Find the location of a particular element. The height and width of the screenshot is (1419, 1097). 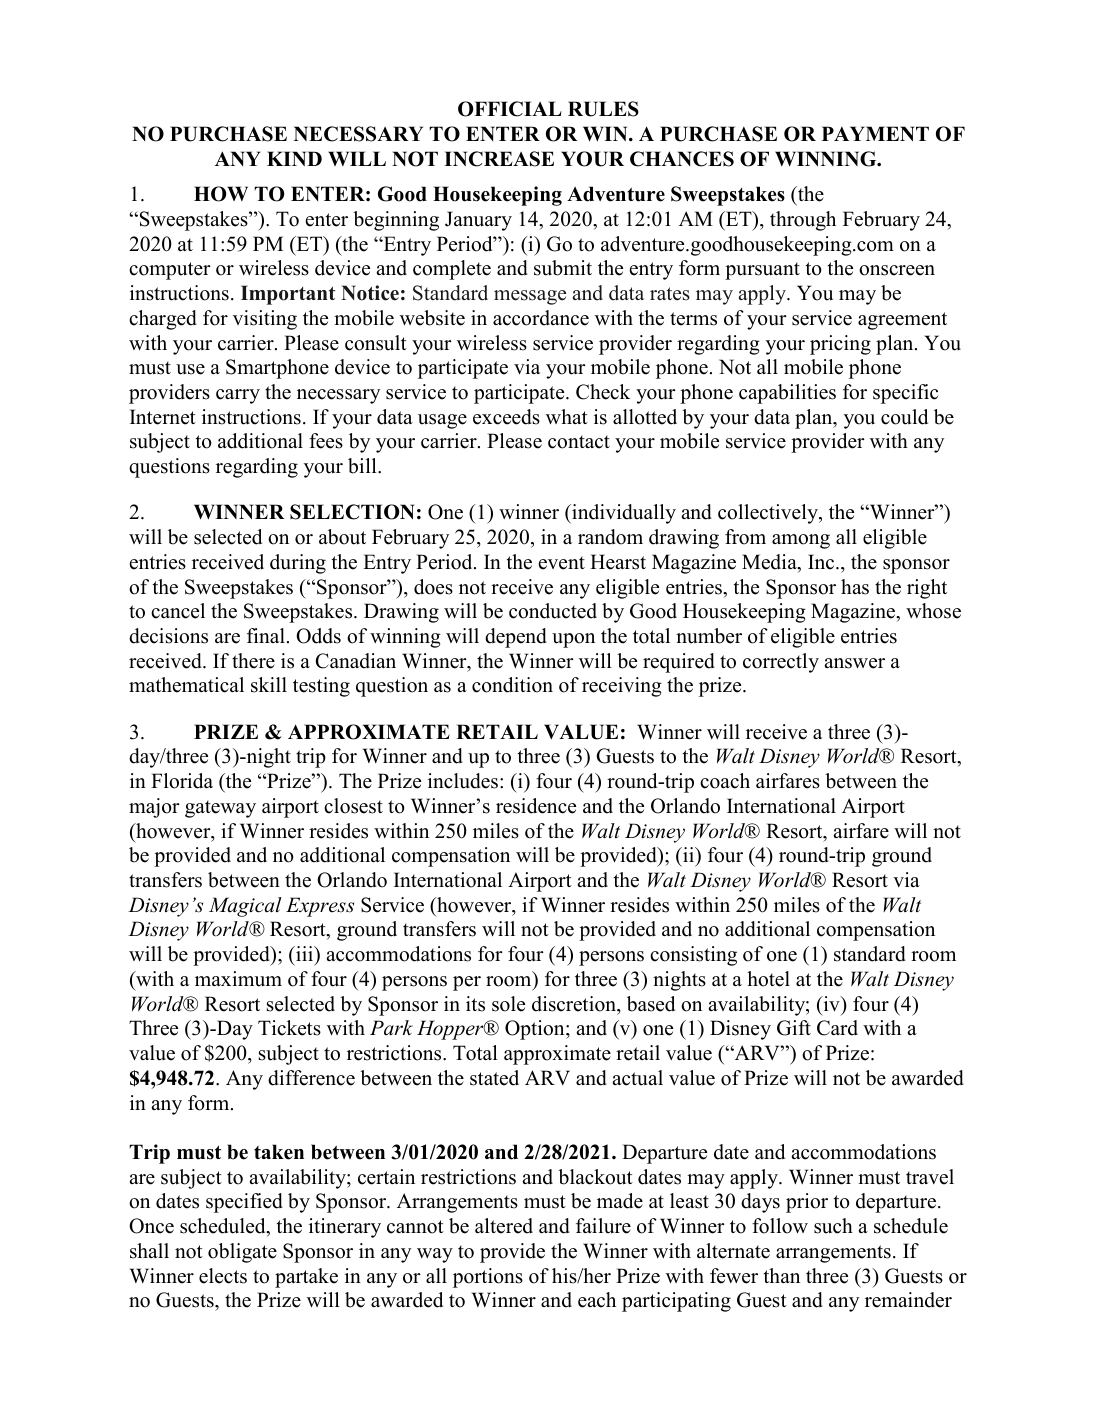

answer is located at coordinates (854, 663).
